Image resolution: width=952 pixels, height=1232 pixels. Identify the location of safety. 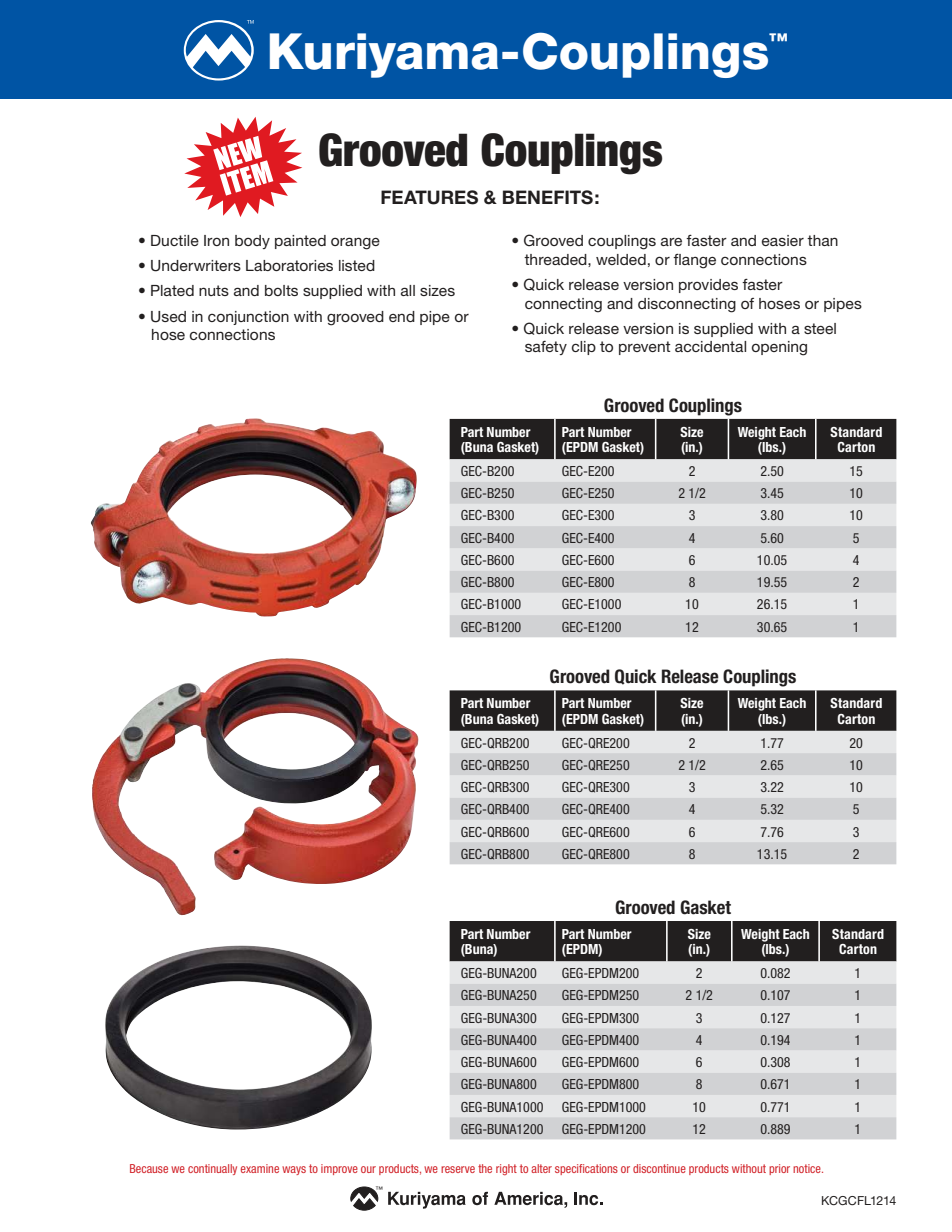
(546, 348).
